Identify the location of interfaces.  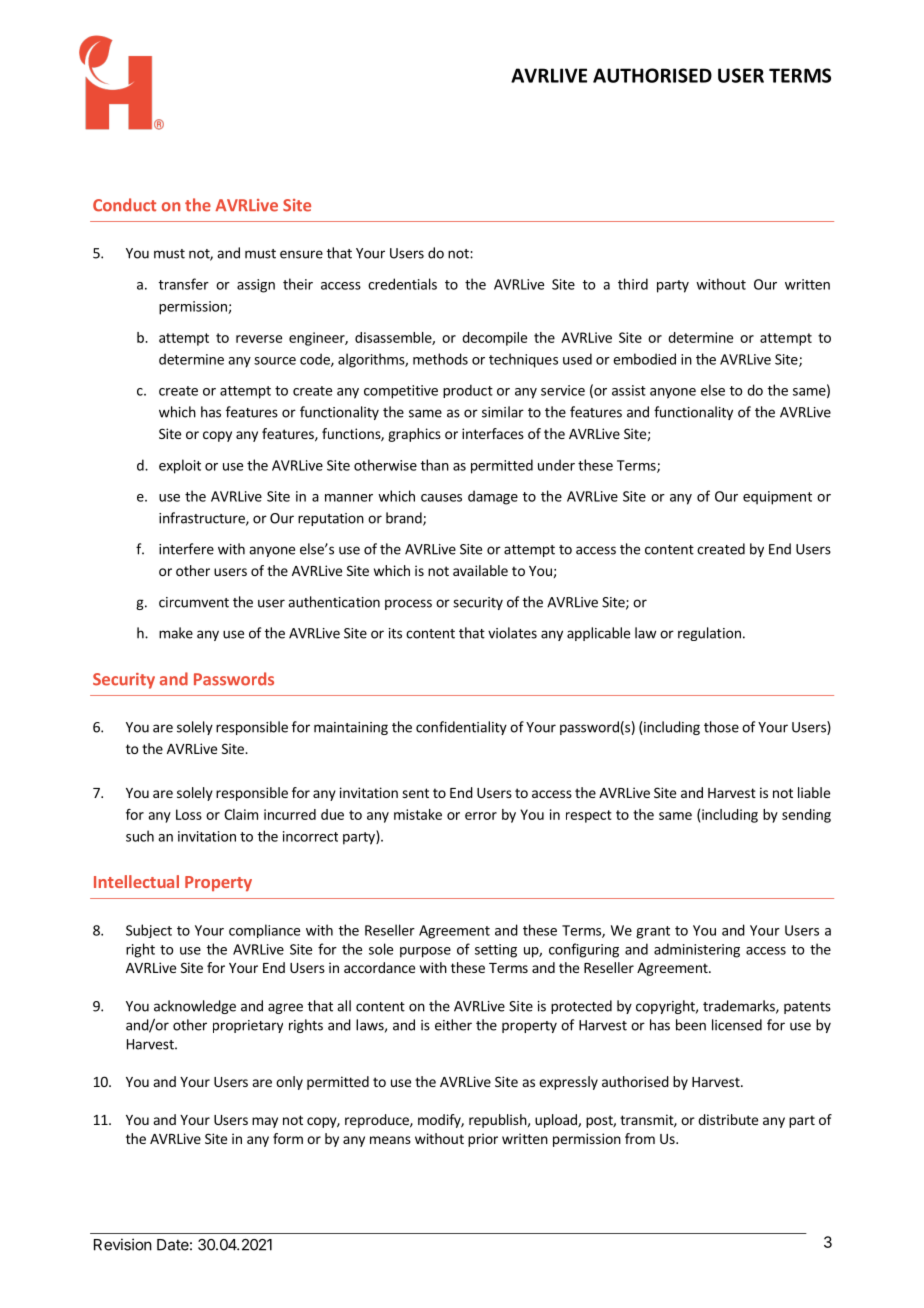
(493, 433).
